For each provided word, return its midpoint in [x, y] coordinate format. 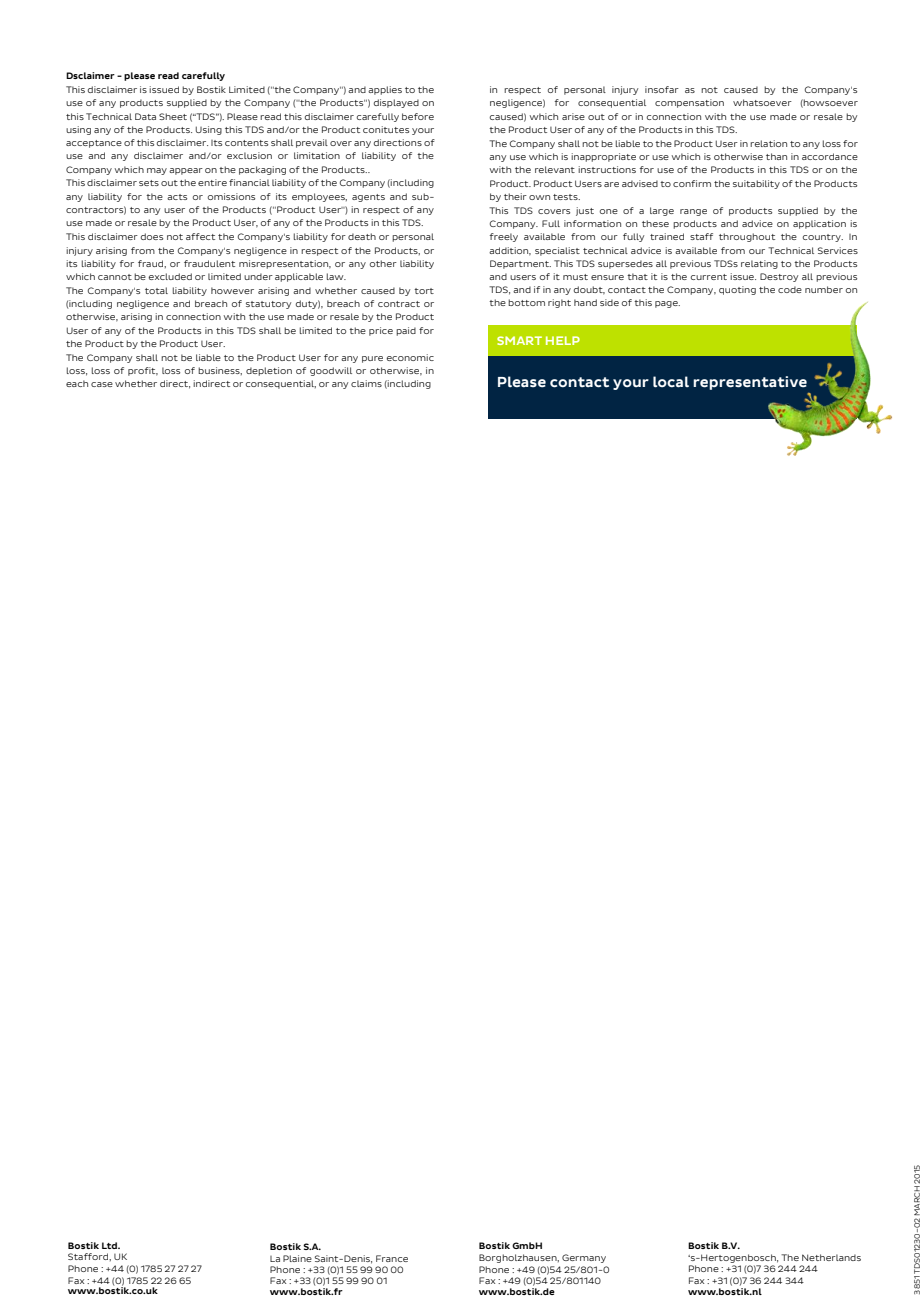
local [671, 382]
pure [372, 359]
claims [366, 383]
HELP [563, 340]
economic [410, 357]
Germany [584, 1258]
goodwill [331, 371]
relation [768, 143]
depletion [269, 371]
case [102, 384]
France [392, 1258]
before [418, 116]
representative [750, 383]
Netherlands [831, 1257]
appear [186, 171]
